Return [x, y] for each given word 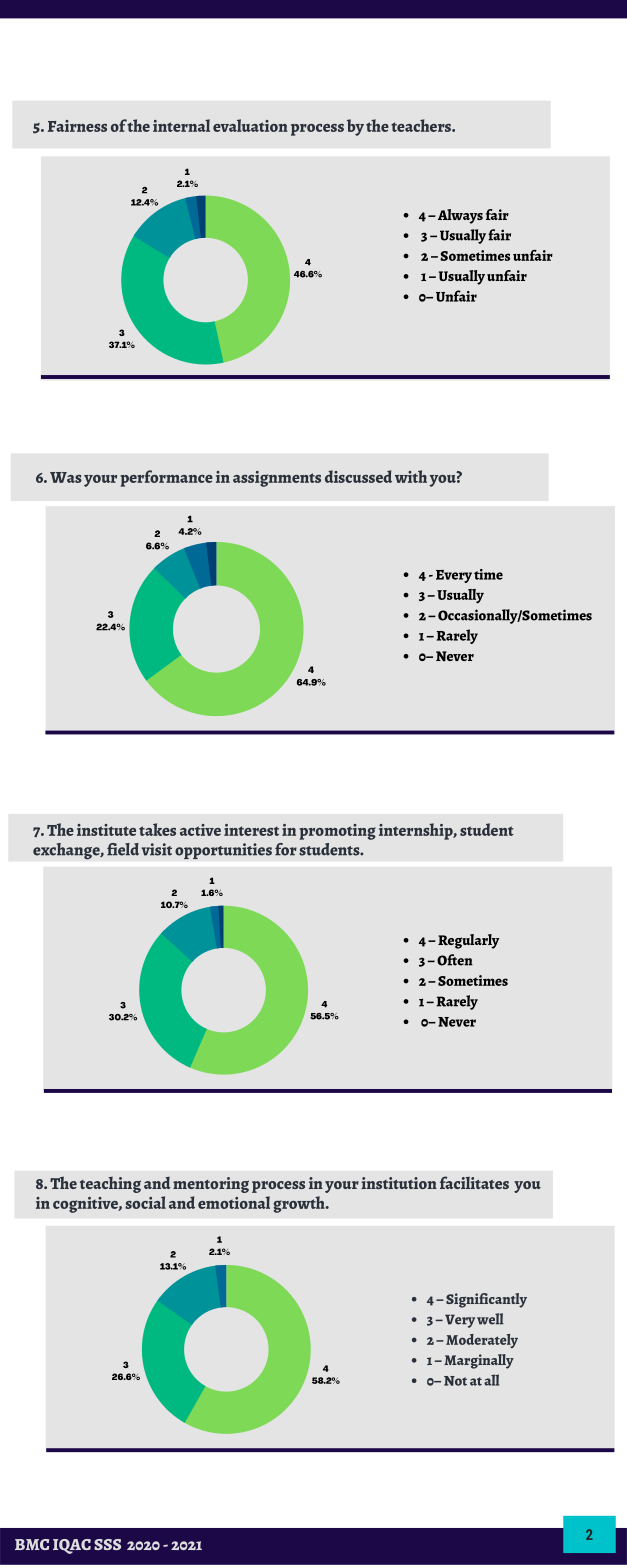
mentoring [211, 1185]
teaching [110, 1185]
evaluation [250, 125]
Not [455, 1381]
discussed [358, 476]
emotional [234, 1202]
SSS [107, 1544]
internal [181, 125]
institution [399, 1183]
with [411, 476]
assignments [277, 479]
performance [166, 478]
